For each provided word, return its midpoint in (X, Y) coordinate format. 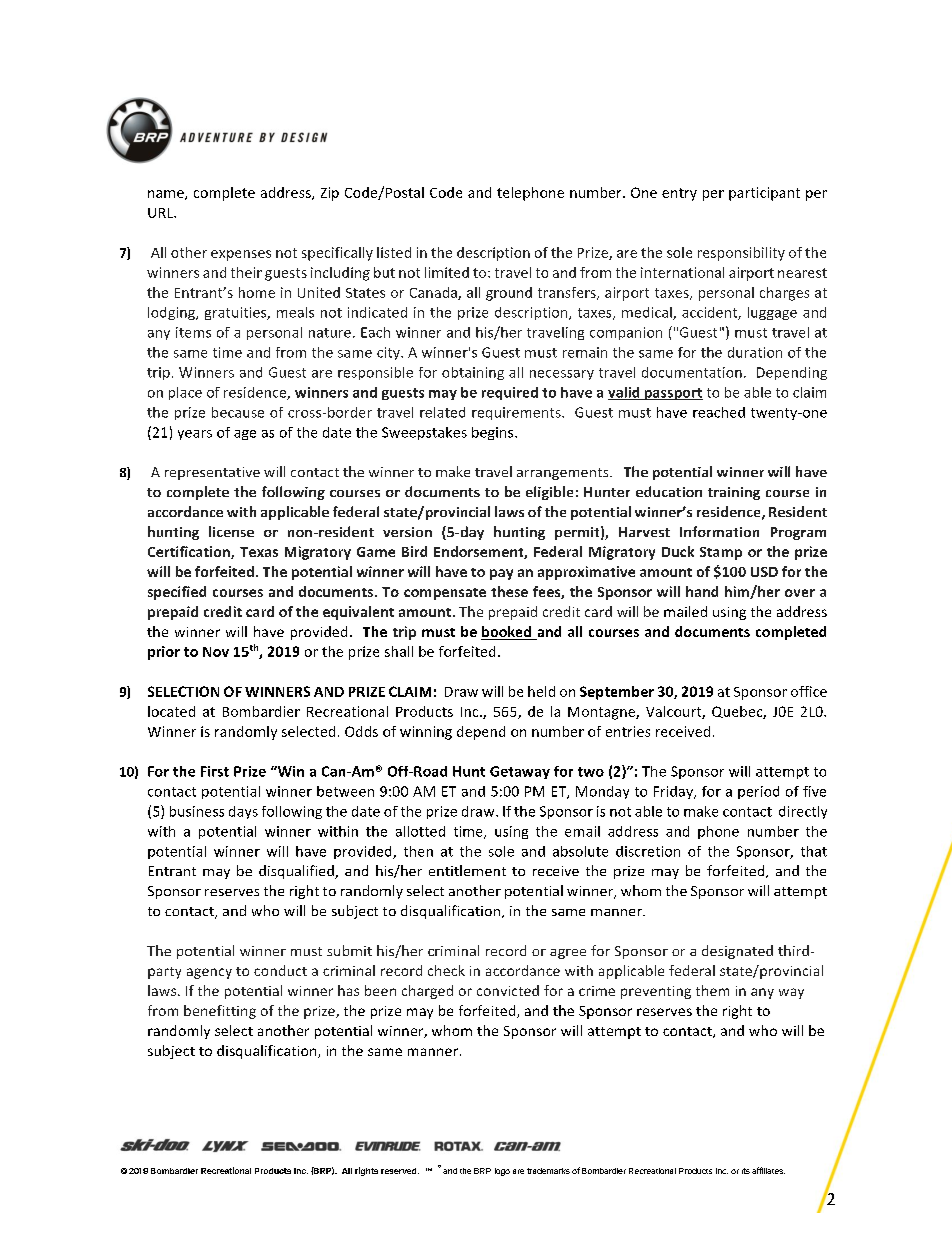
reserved (400, 1171)
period (758, 792)
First (215, 771)
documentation (692, 372)
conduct (280, 970)
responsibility (741, 254)
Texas (259, 552)
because (238, 412)
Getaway (520, 772)
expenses (241, 255)
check (446, 970)
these (509, 591)
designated (737, 952)
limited (447, 272)
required (510, 393)
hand (702, 591)
